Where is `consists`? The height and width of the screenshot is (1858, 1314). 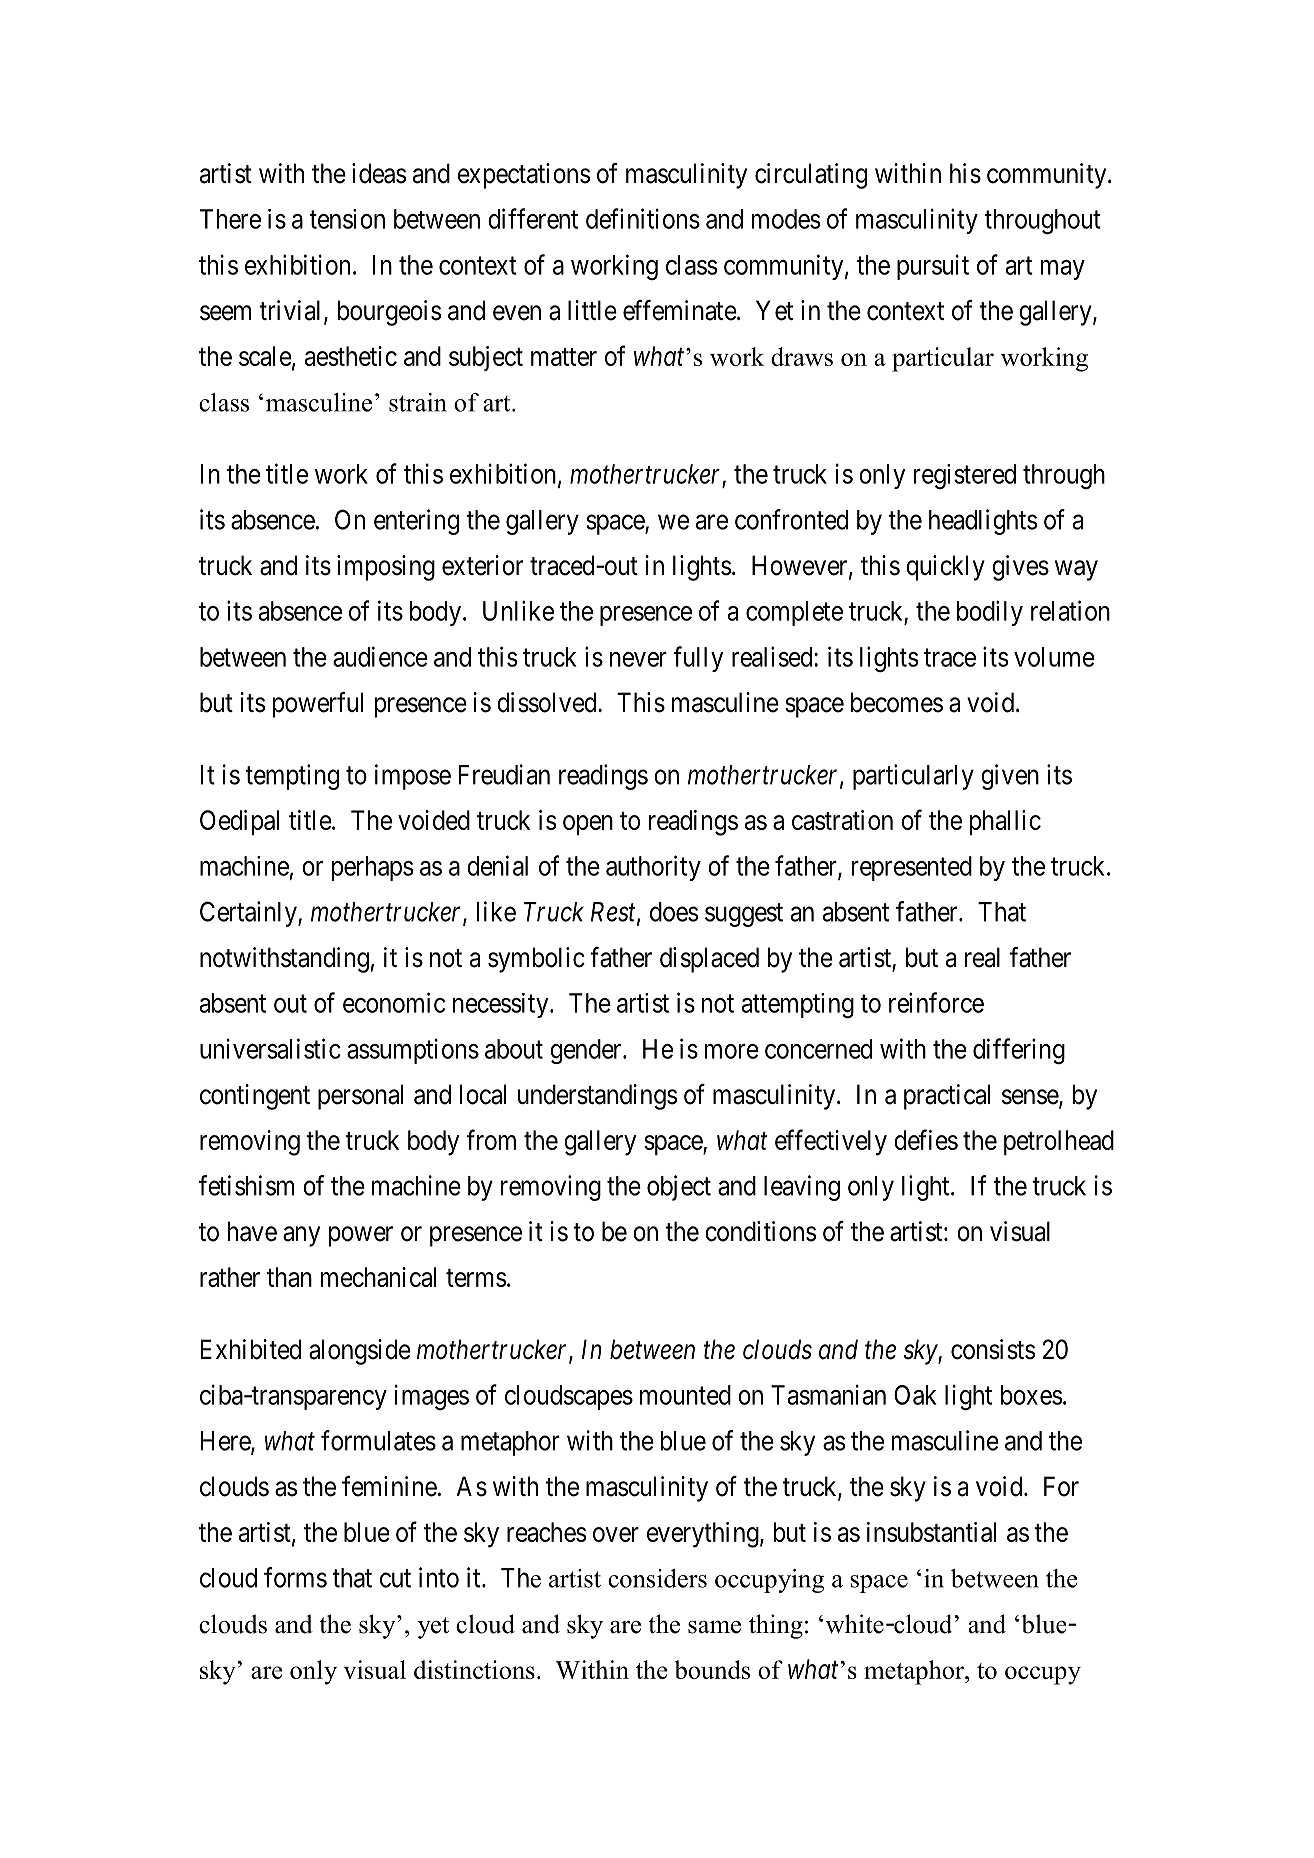 consists is located at coordinates (993, 1349).
